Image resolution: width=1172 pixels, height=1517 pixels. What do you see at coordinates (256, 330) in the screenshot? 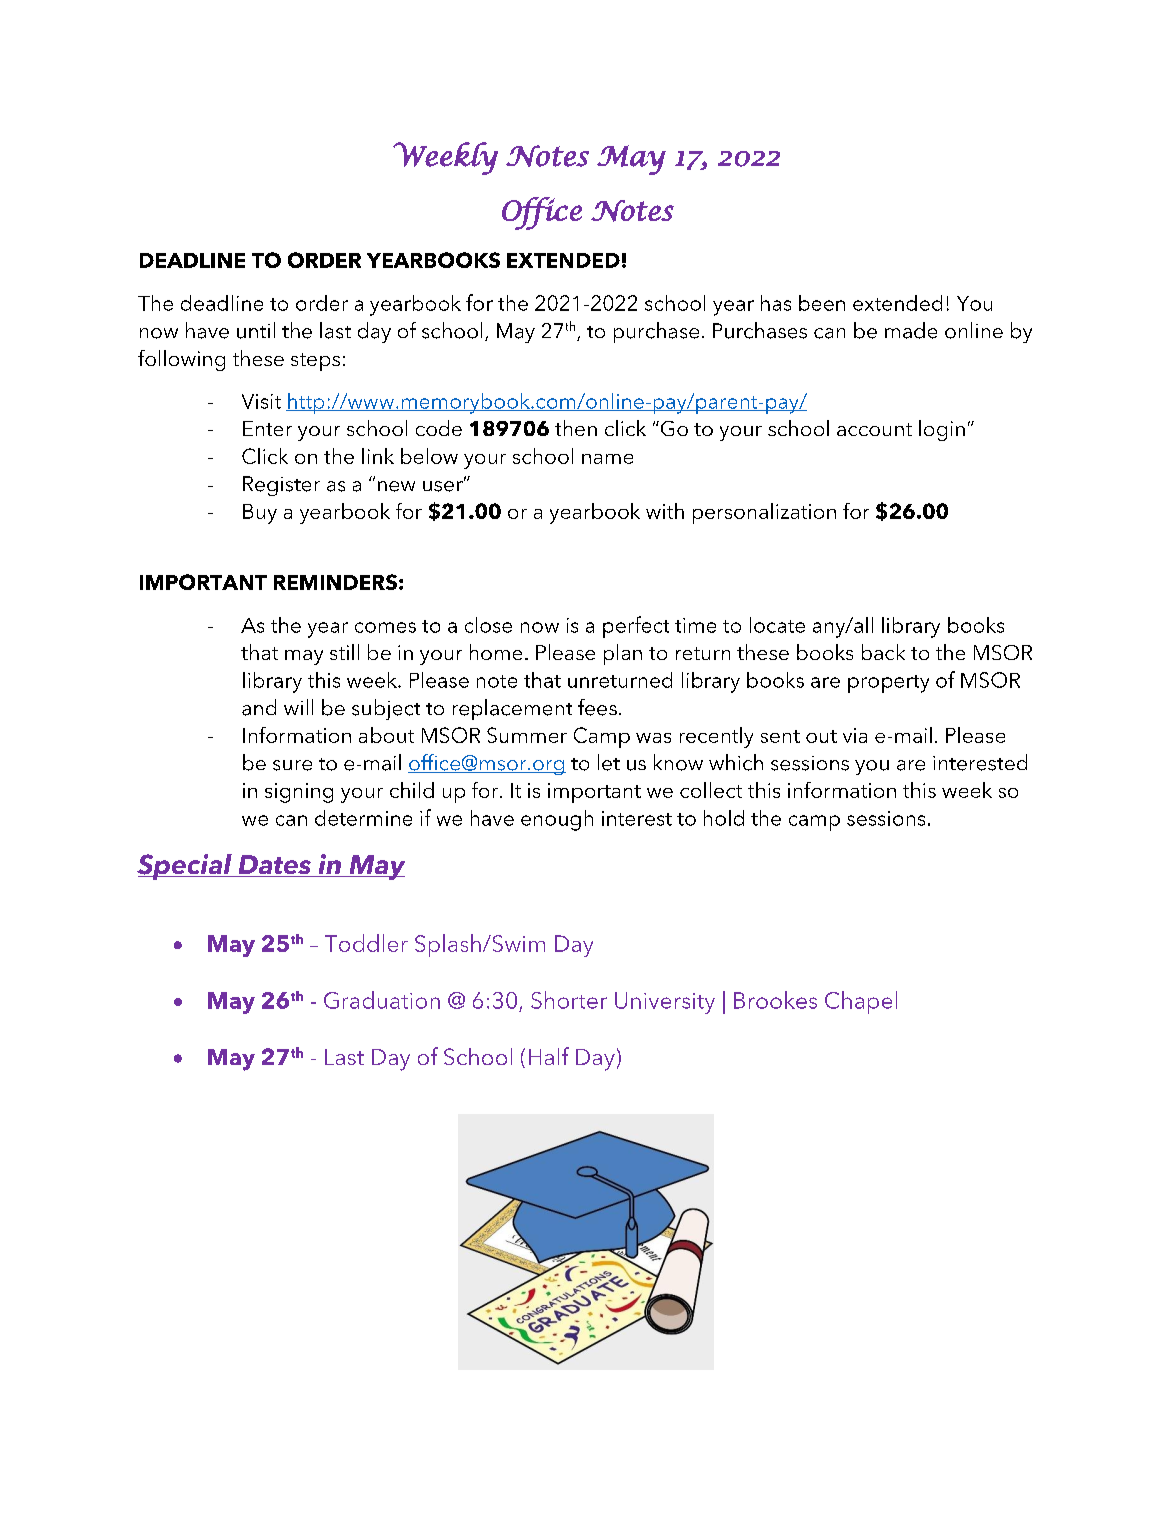
I see `until` at bounding box center [256, 330].
